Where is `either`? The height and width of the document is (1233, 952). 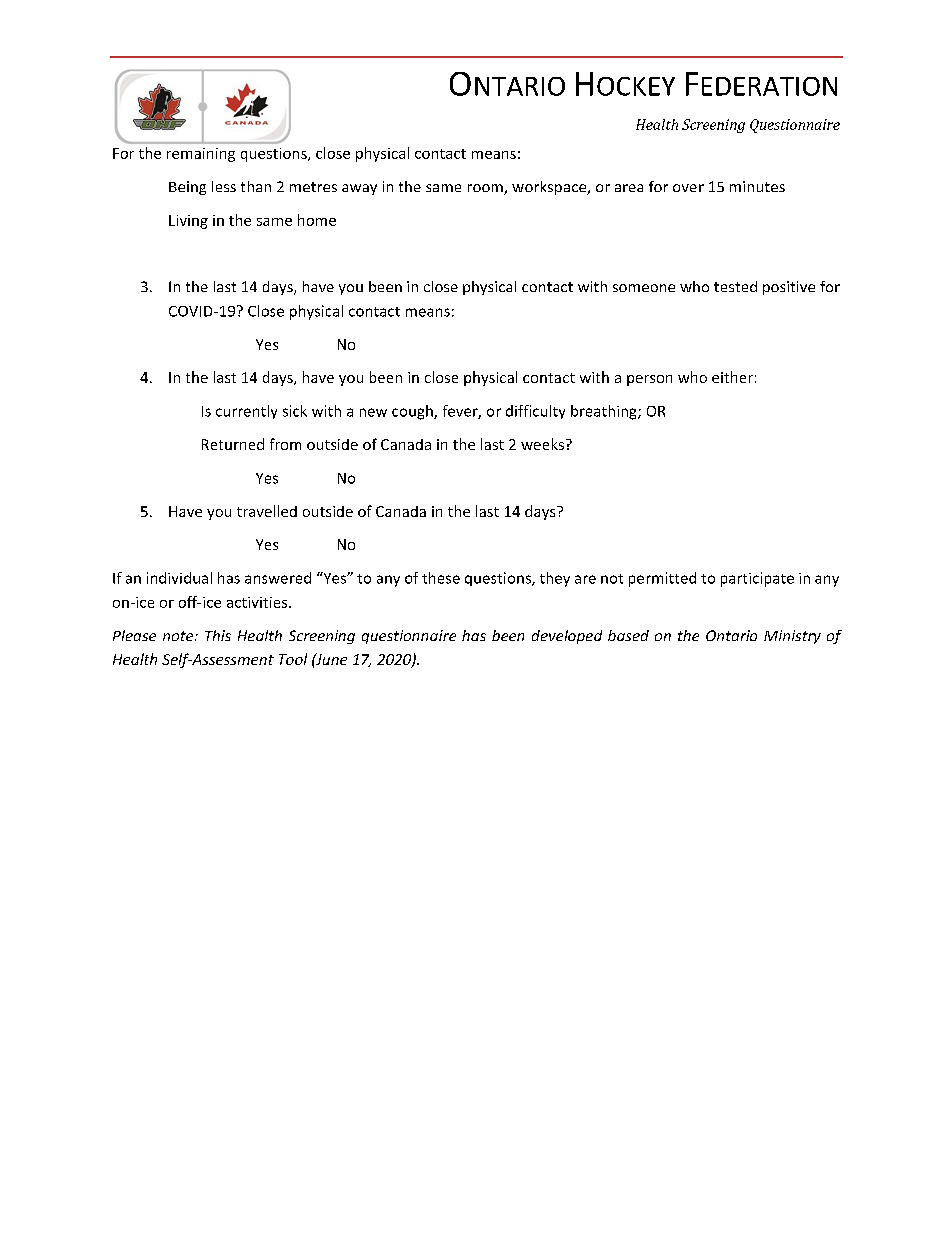 either is located at coordinates (732, 377).
